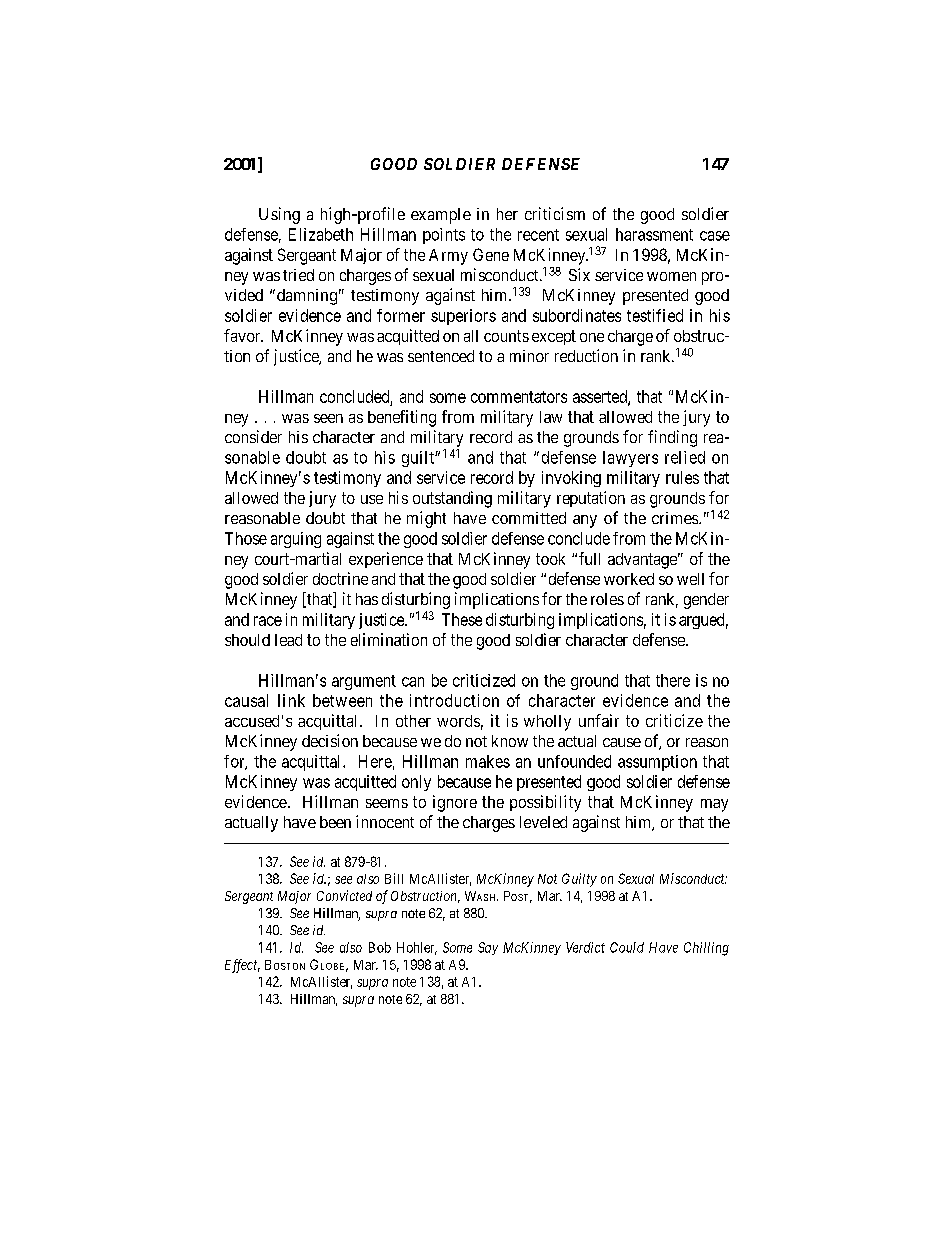 The width and height of the screenshot is (952, 1233). I want to click on outstanding, so click(452, 499).
